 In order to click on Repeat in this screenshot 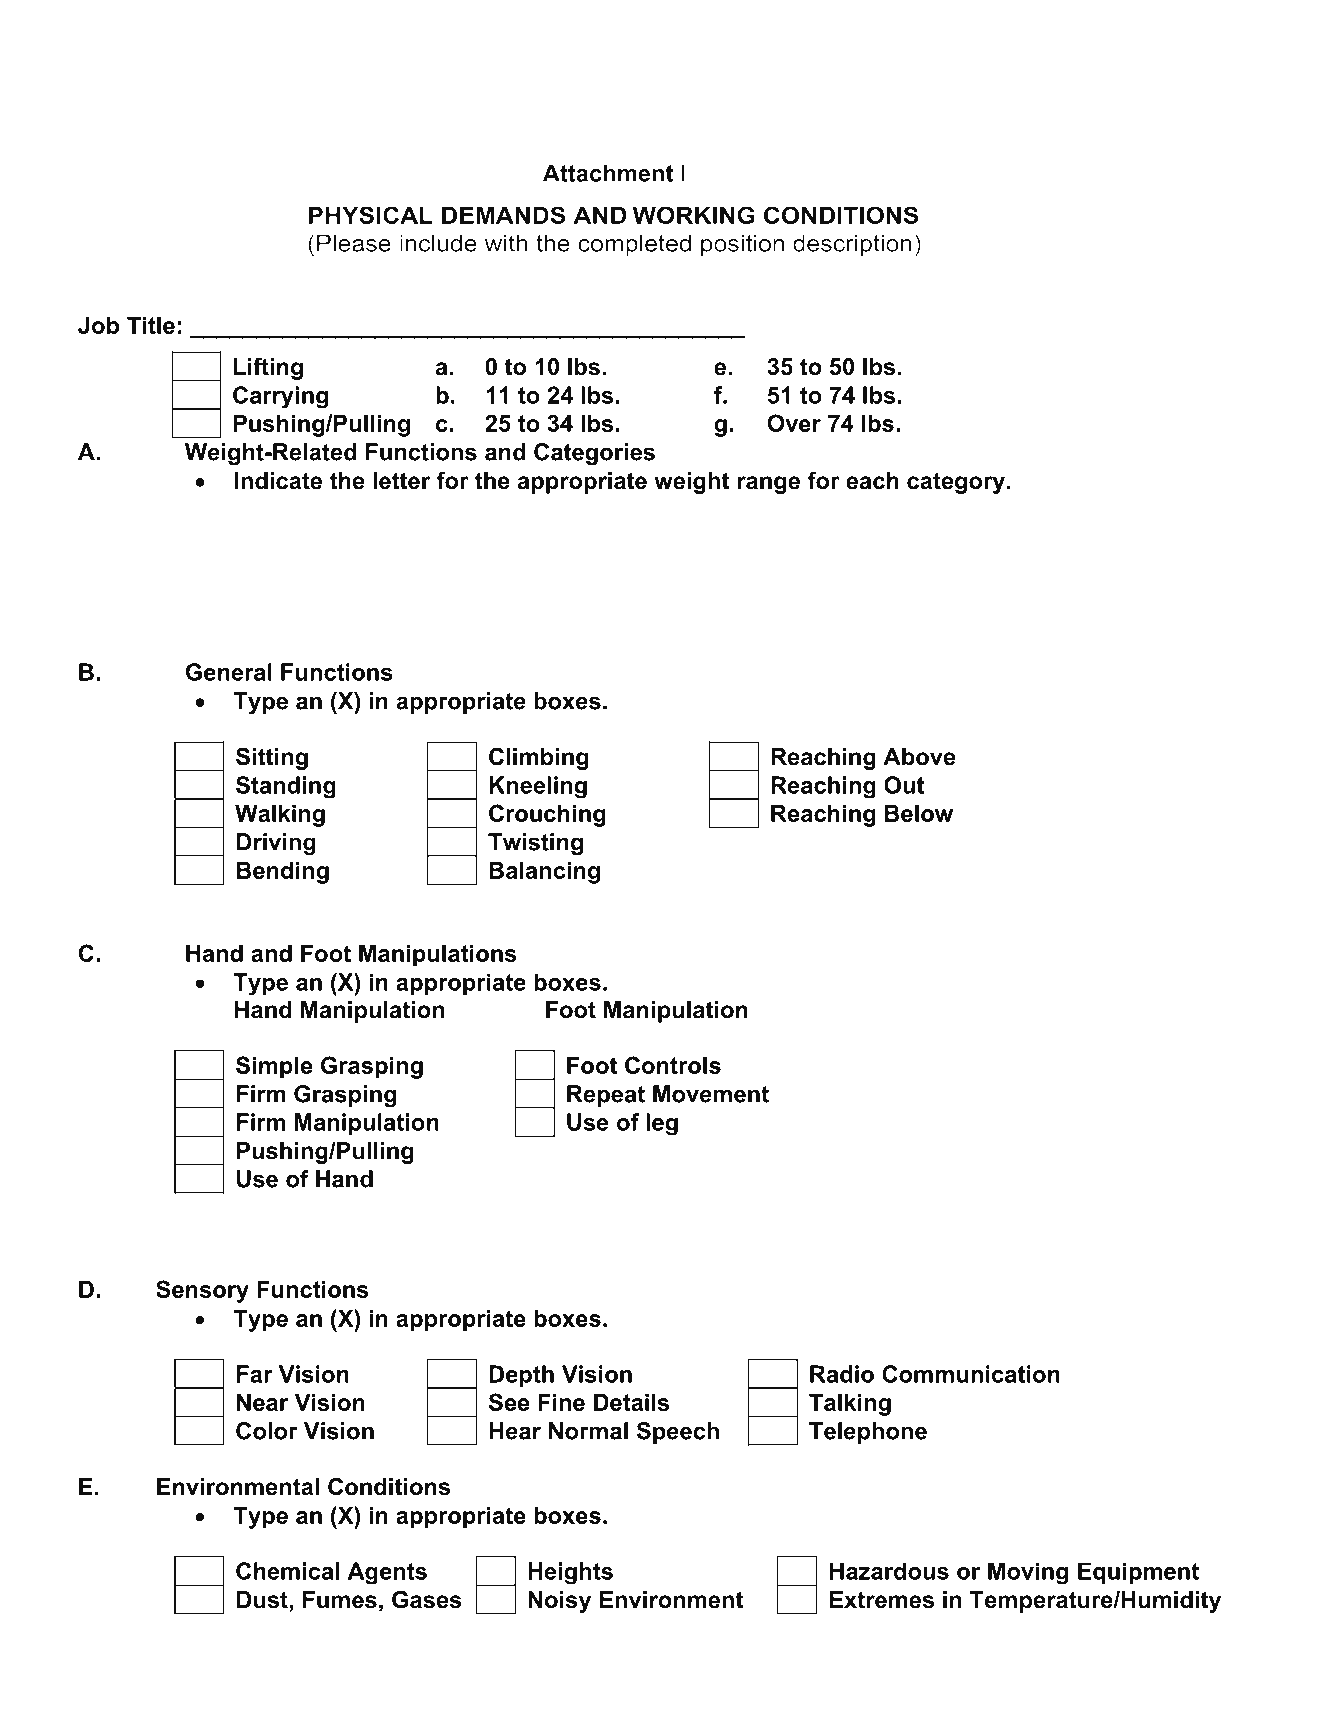, I will do `click(606, 1096)`.
